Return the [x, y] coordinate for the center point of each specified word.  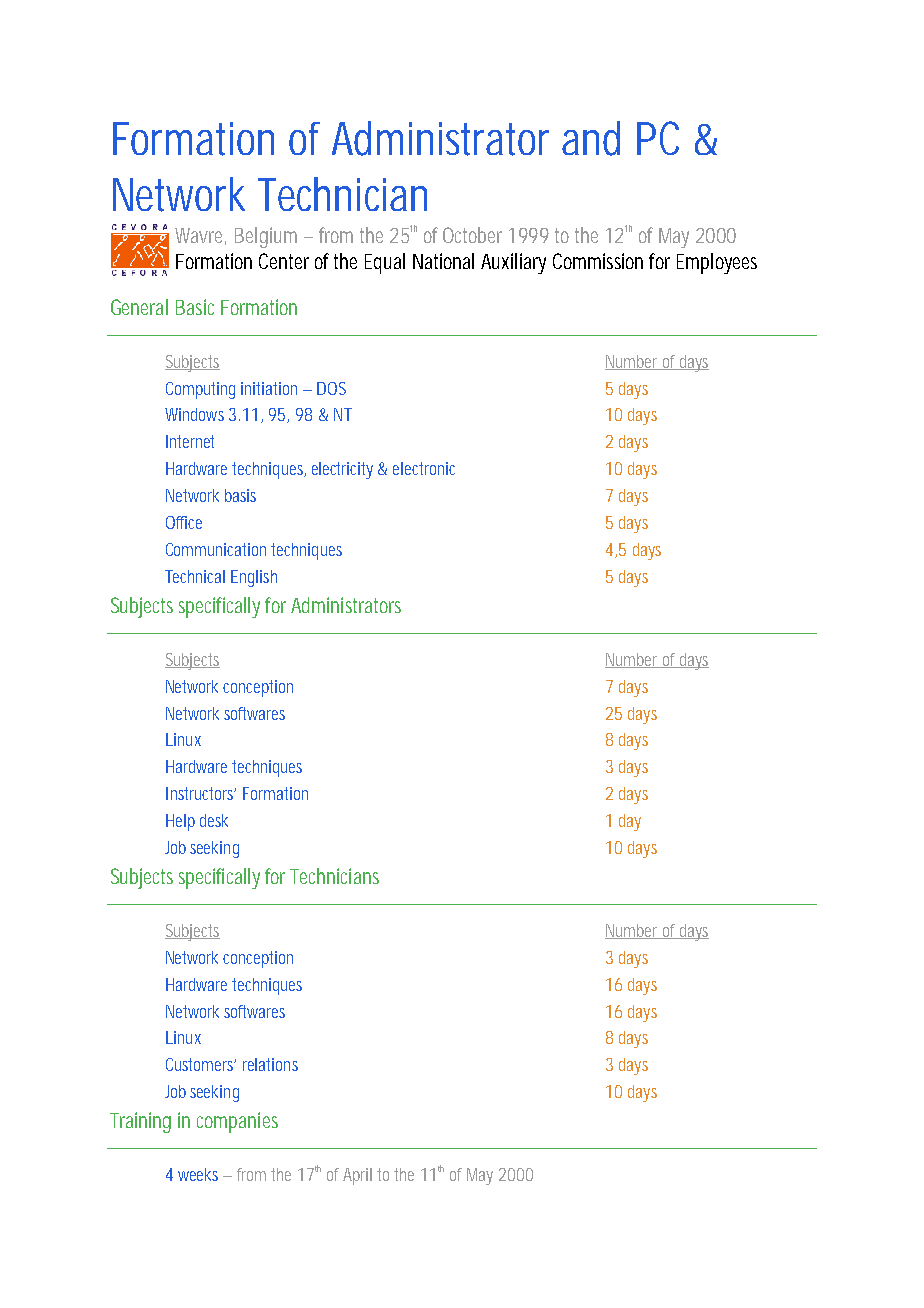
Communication [216, 549]
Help [180, 822]
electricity [342, 470]
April [357, 1176]
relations [270, 1064]
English [254, 578]
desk [214, 820]
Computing [200, 390]
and [591, 138]
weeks [198, 1174]
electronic [424, 468]
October [472, 235]
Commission [598, 261]
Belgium [266, 237]
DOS [331, 388]
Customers [201, 1064]
